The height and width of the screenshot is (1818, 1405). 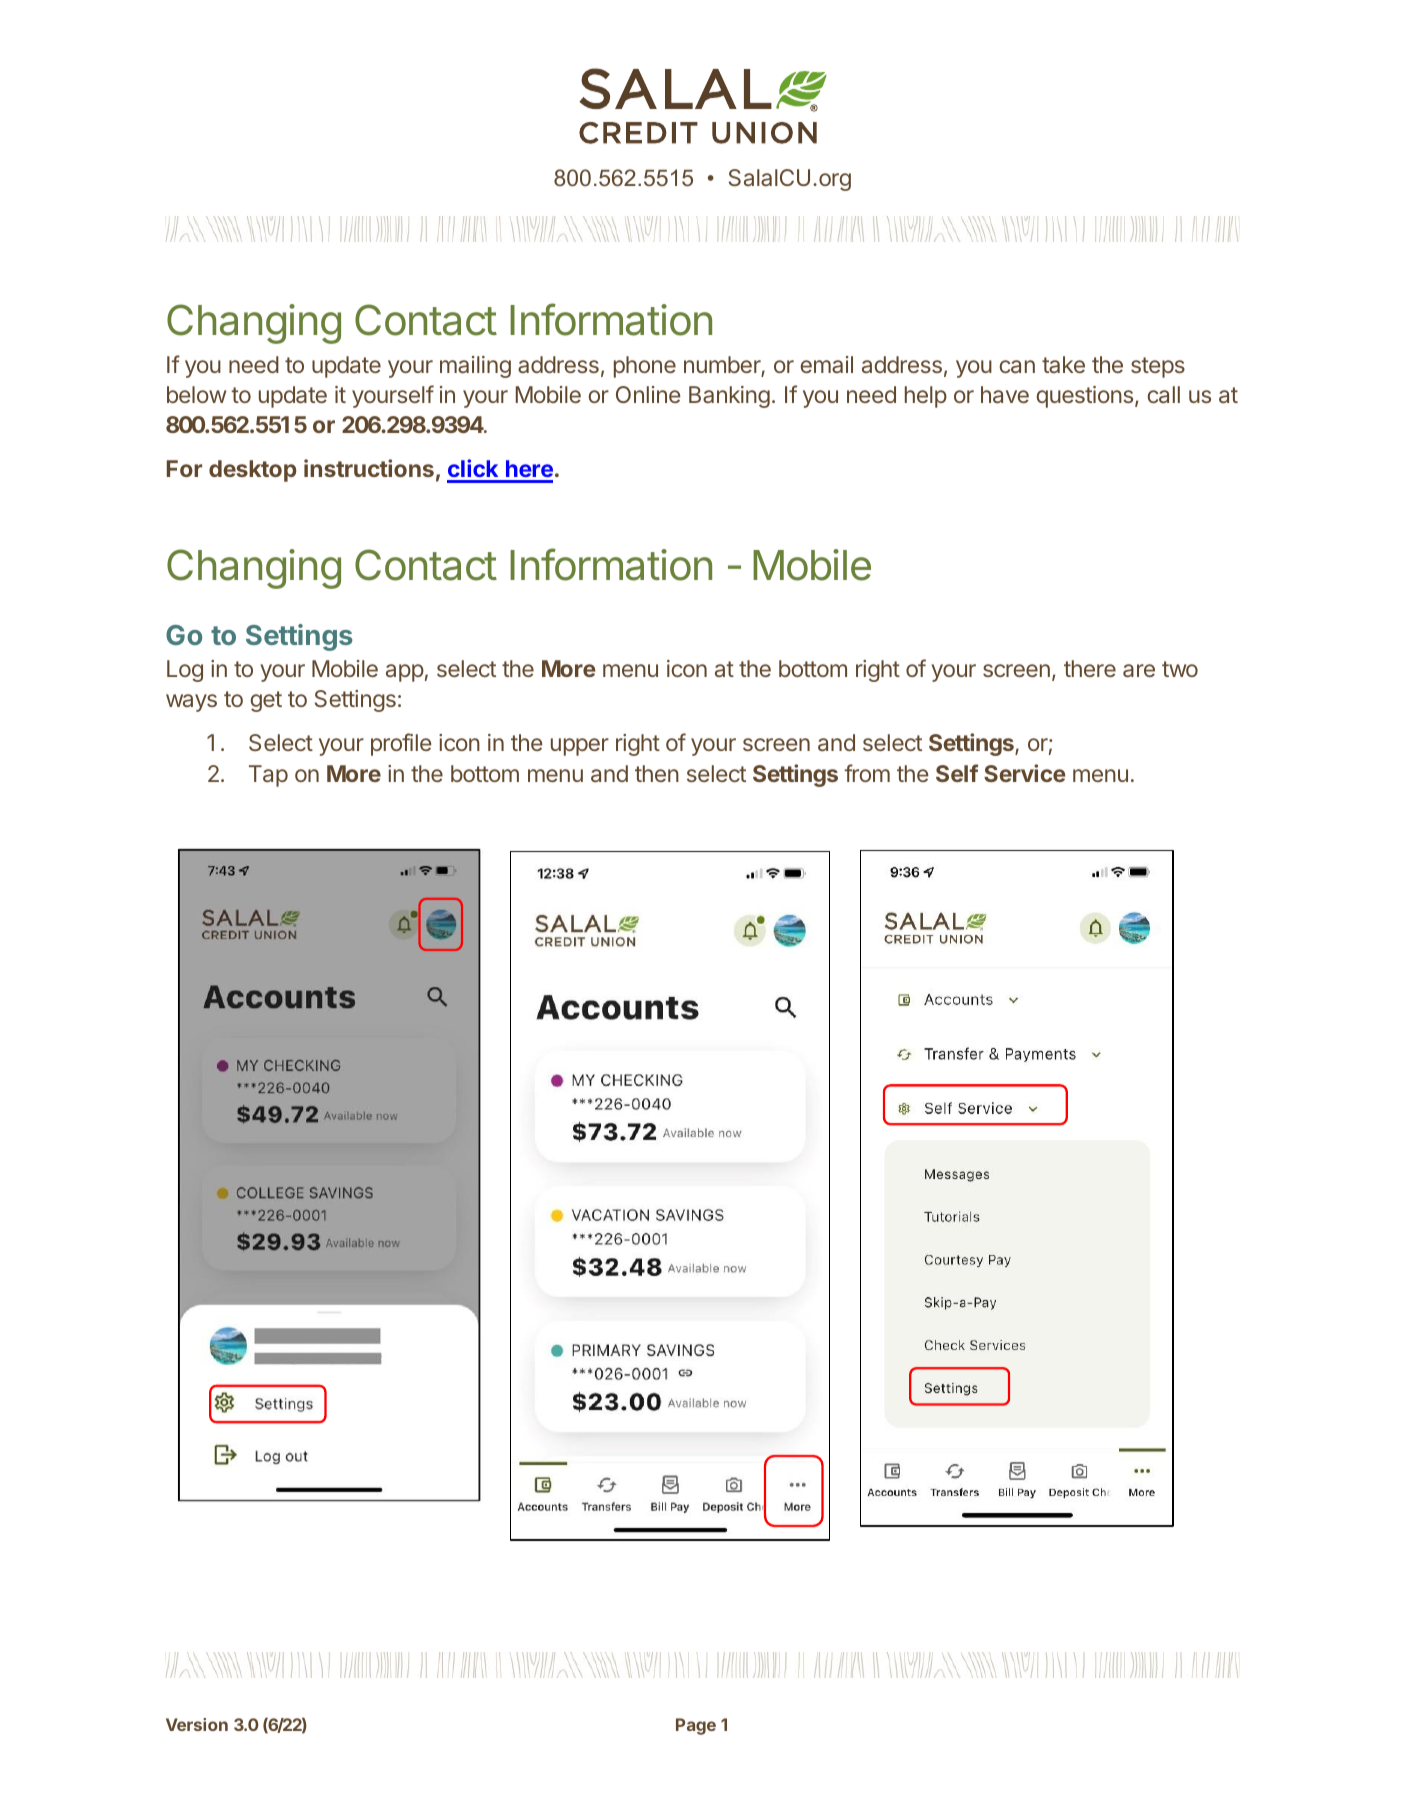 I want to click on desktop, so click(x=253, y=471).
